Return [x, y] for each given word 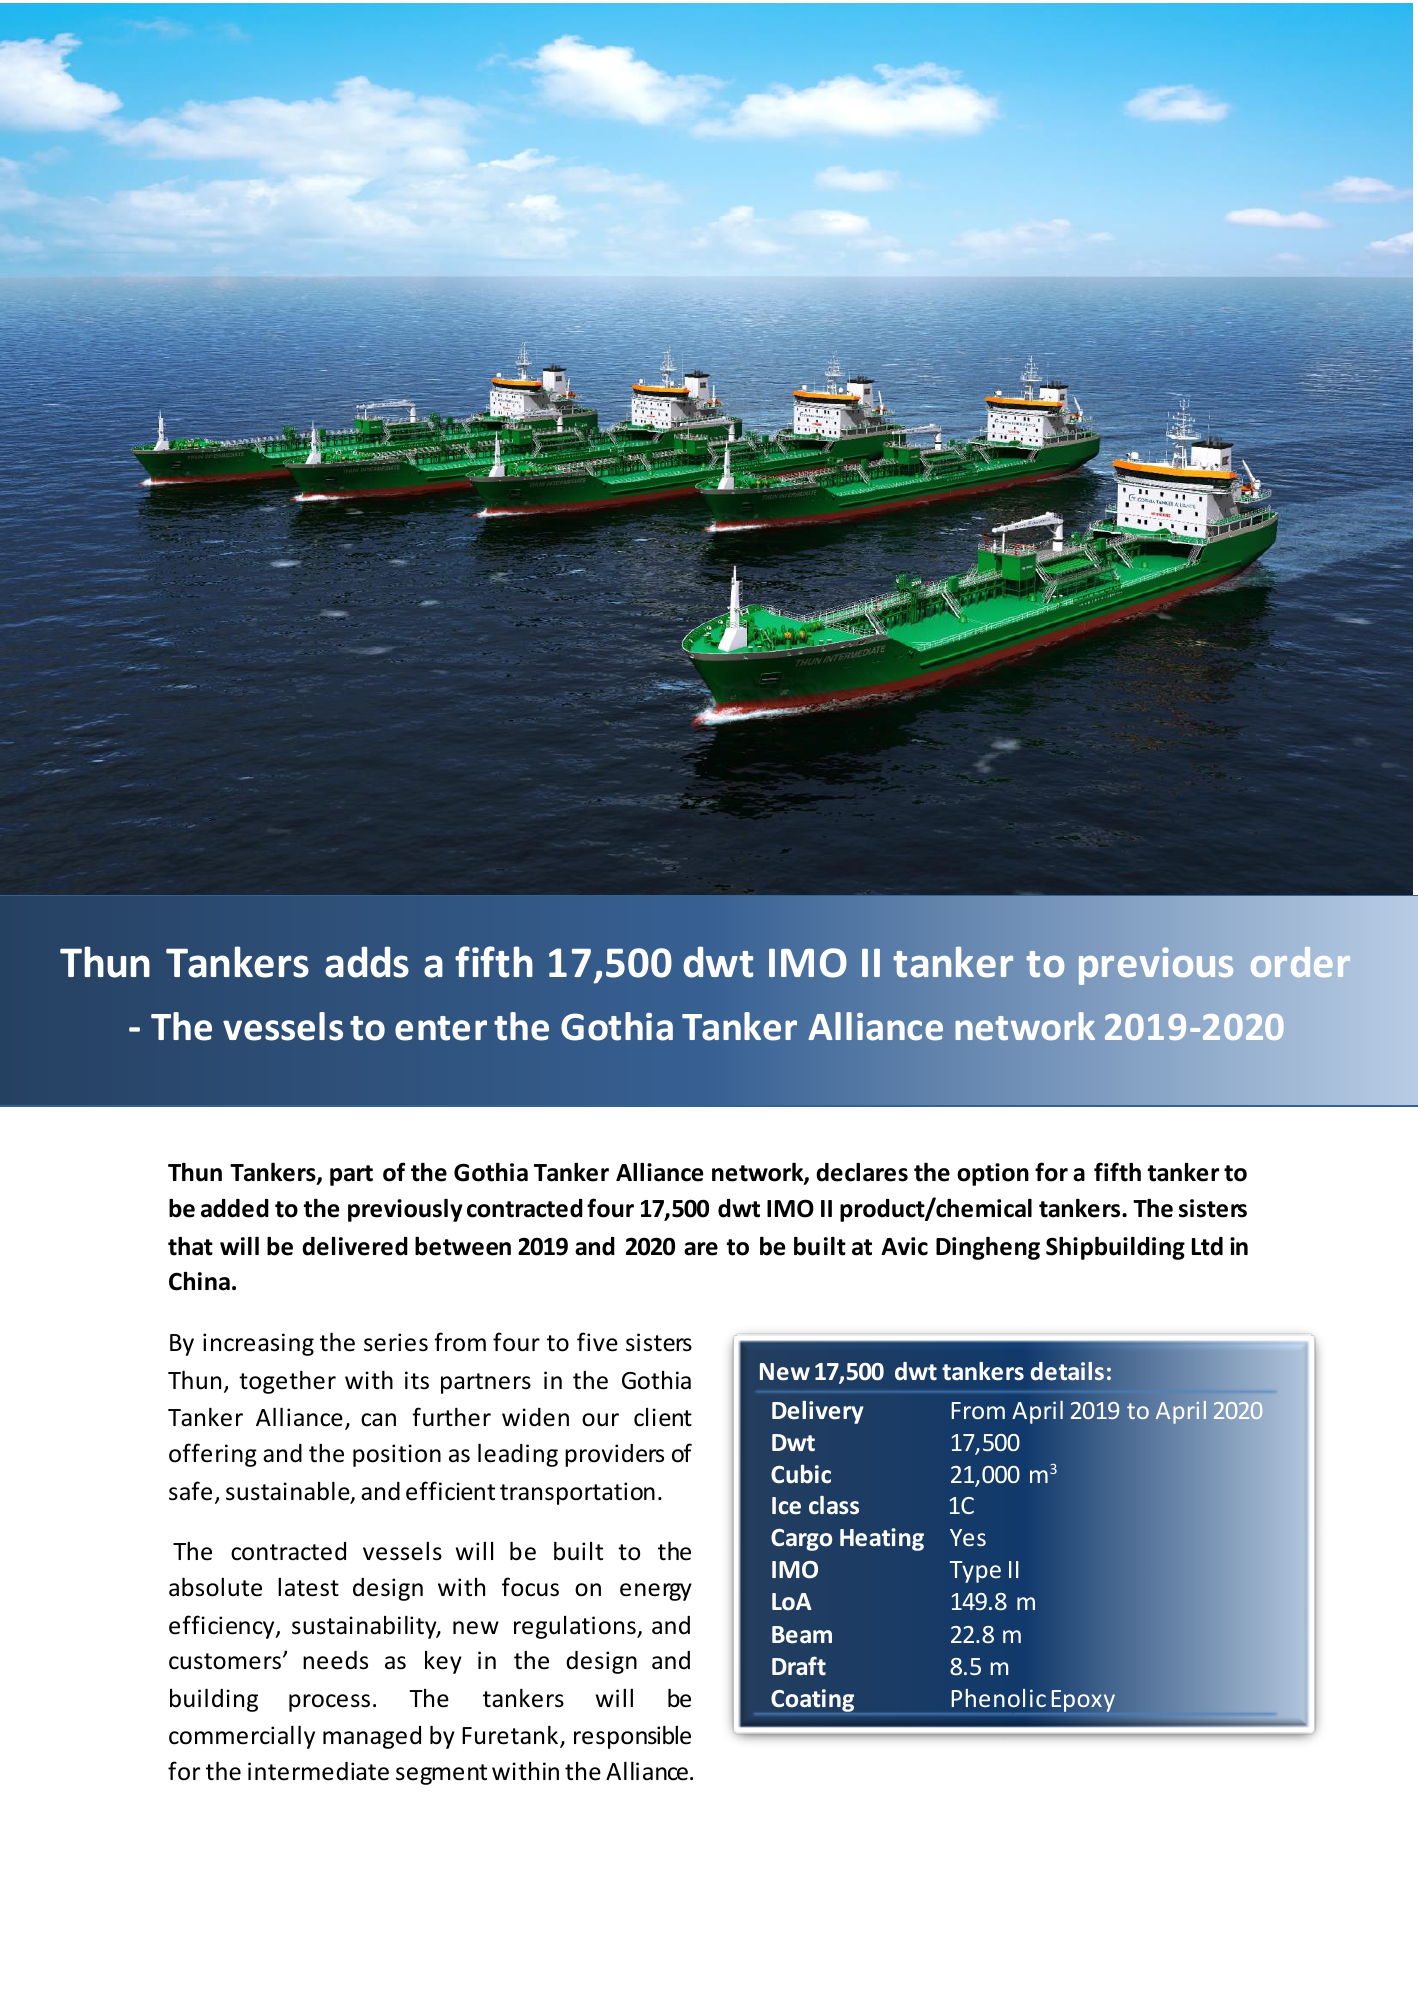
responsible [632, 1737]
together [287, 1382]
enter [441, 1028]
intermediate [318, 1771]
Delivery [818, 1412]
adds [367, 962]
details [1067, 1371]
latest [308, 1587]
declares [862, 1172]
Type [975, 1572]
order [1300, 962]
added [235, 1208]
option [993, 1174]
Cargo [801, 1540]
